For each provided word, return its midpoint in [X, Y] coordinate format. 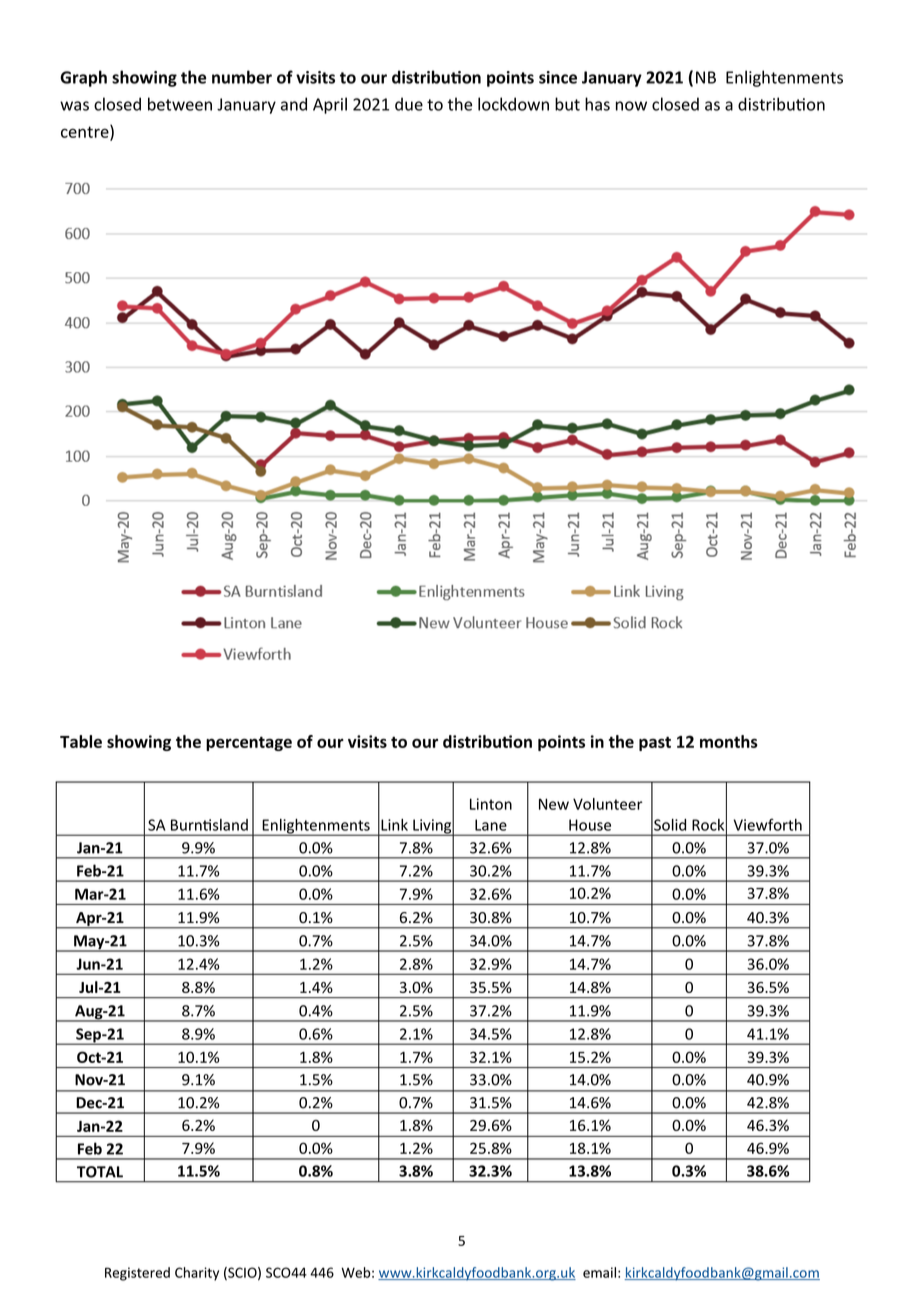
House [590, 825]
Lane [491, 825]
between [180, 104]
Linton [491, 804]
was [74, 106]
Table [81, 741]
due [409, 104]
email [599, 1272]
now [631, 106]
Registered [137, 1274]
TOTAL [100, 1172]
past [655, 743]
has [597, 104]
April [330, 105]
